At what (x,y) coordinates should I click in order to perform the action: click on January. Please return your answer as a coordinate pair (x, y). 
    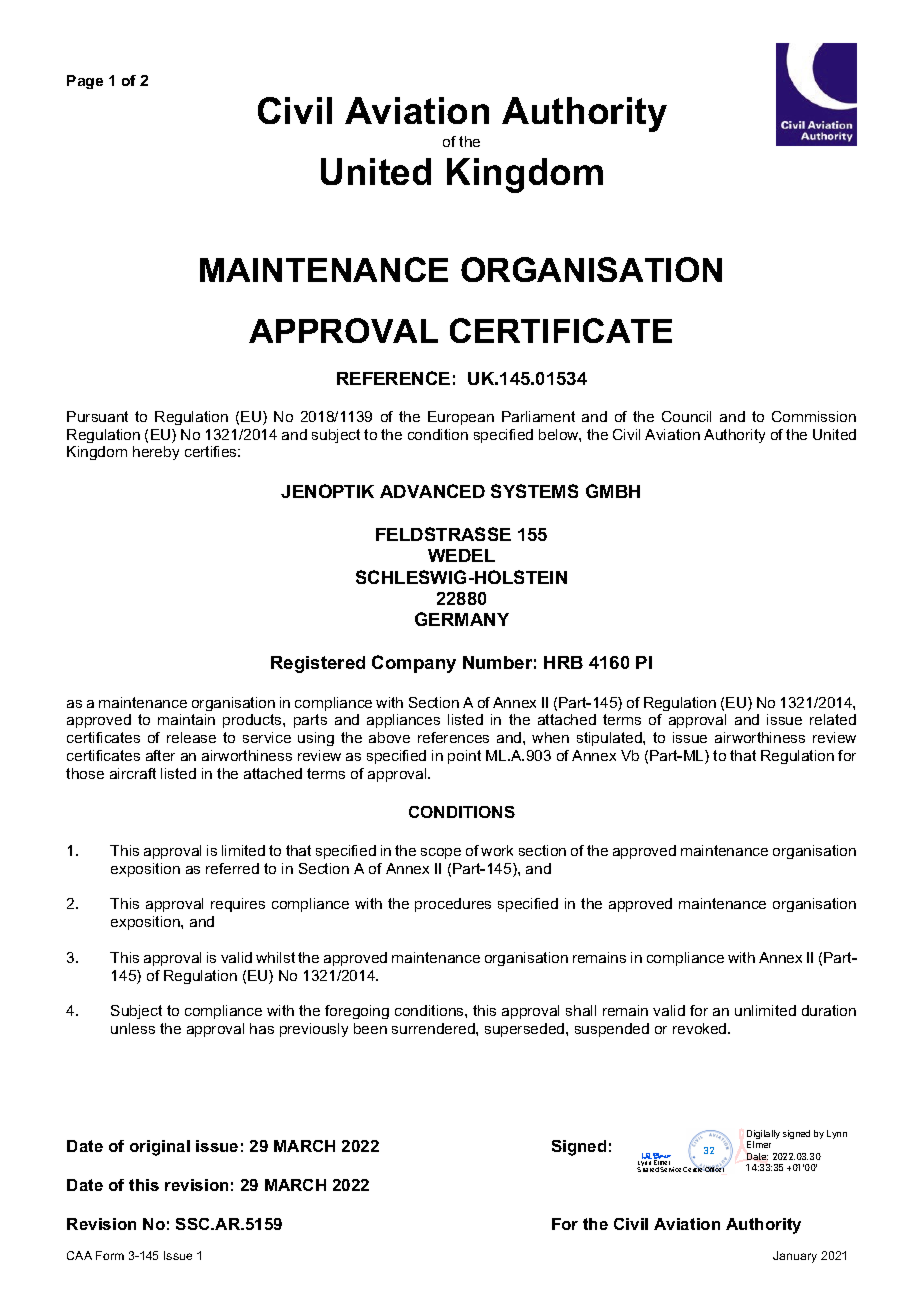
    Looking at the image, I should click on (795, 1257).
